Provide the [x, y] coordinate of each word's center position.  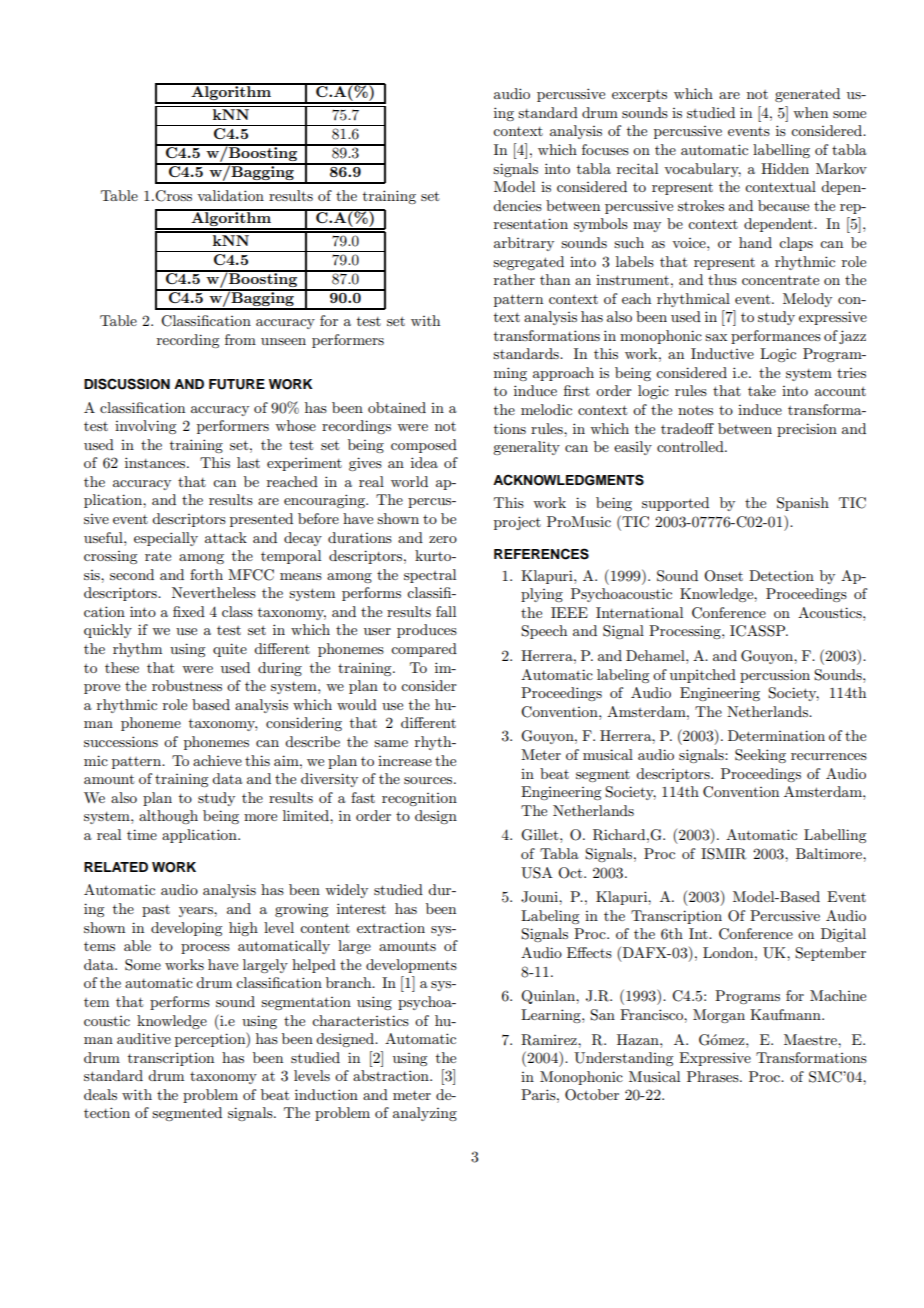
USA [537, 873]
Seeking [760, 756]
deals [100, 1094]
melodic [546, 409]
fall [446, 611]
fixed [189, 611]
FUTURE [237, 384]
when [810, 112]
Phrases [714, 1076]
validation [230, 195]
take [762, 390]
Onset [723, 576]
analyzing [425, 1114]
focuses [605, 149]
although [168, 817]
